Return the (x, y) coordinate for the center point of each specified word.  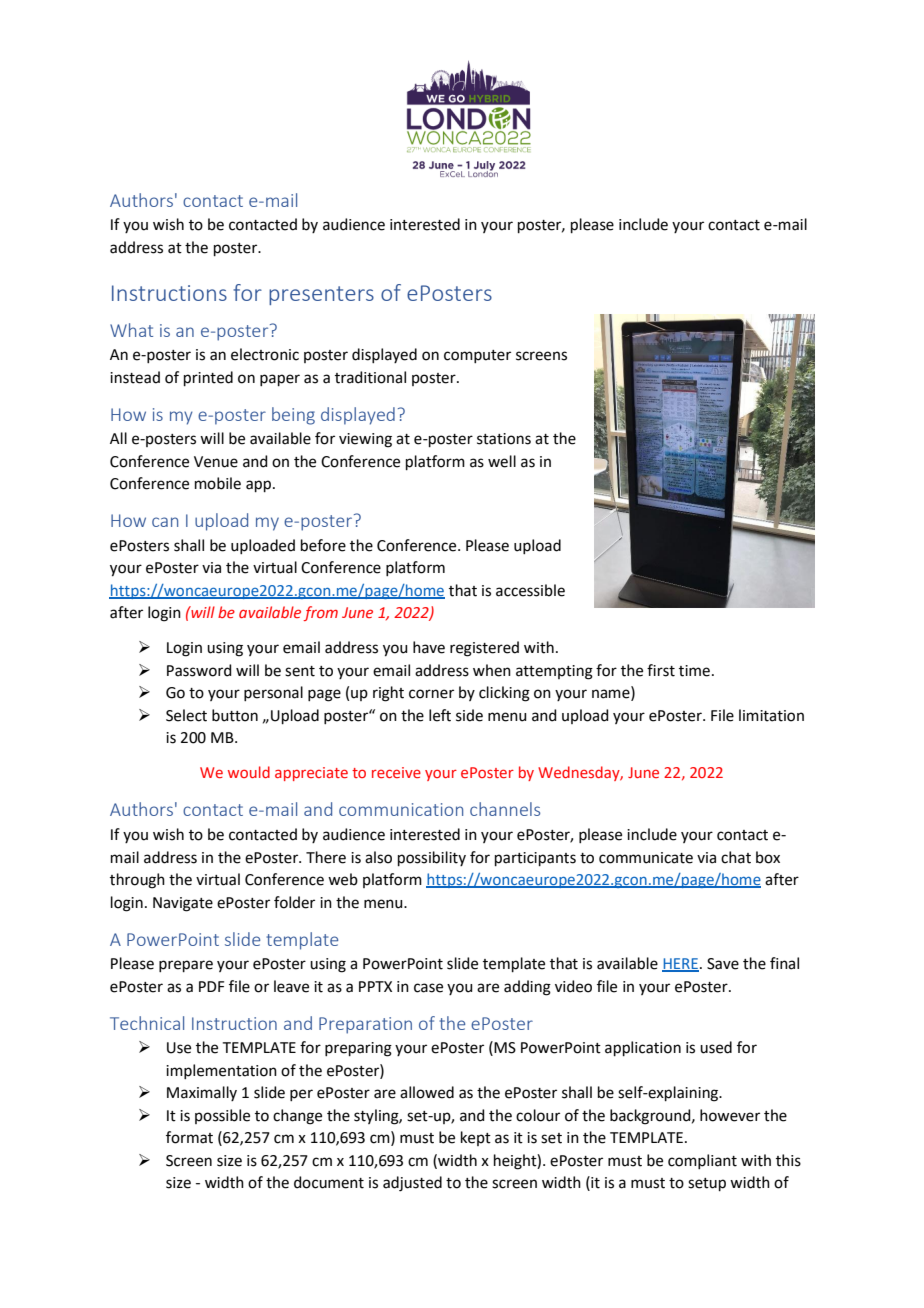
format (189, 1137)
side (469, 715)
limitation (771, 715)
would (249, 772)
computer (477, 356)
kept (476, 1138)
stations (504, 439)
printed (208, 378)
